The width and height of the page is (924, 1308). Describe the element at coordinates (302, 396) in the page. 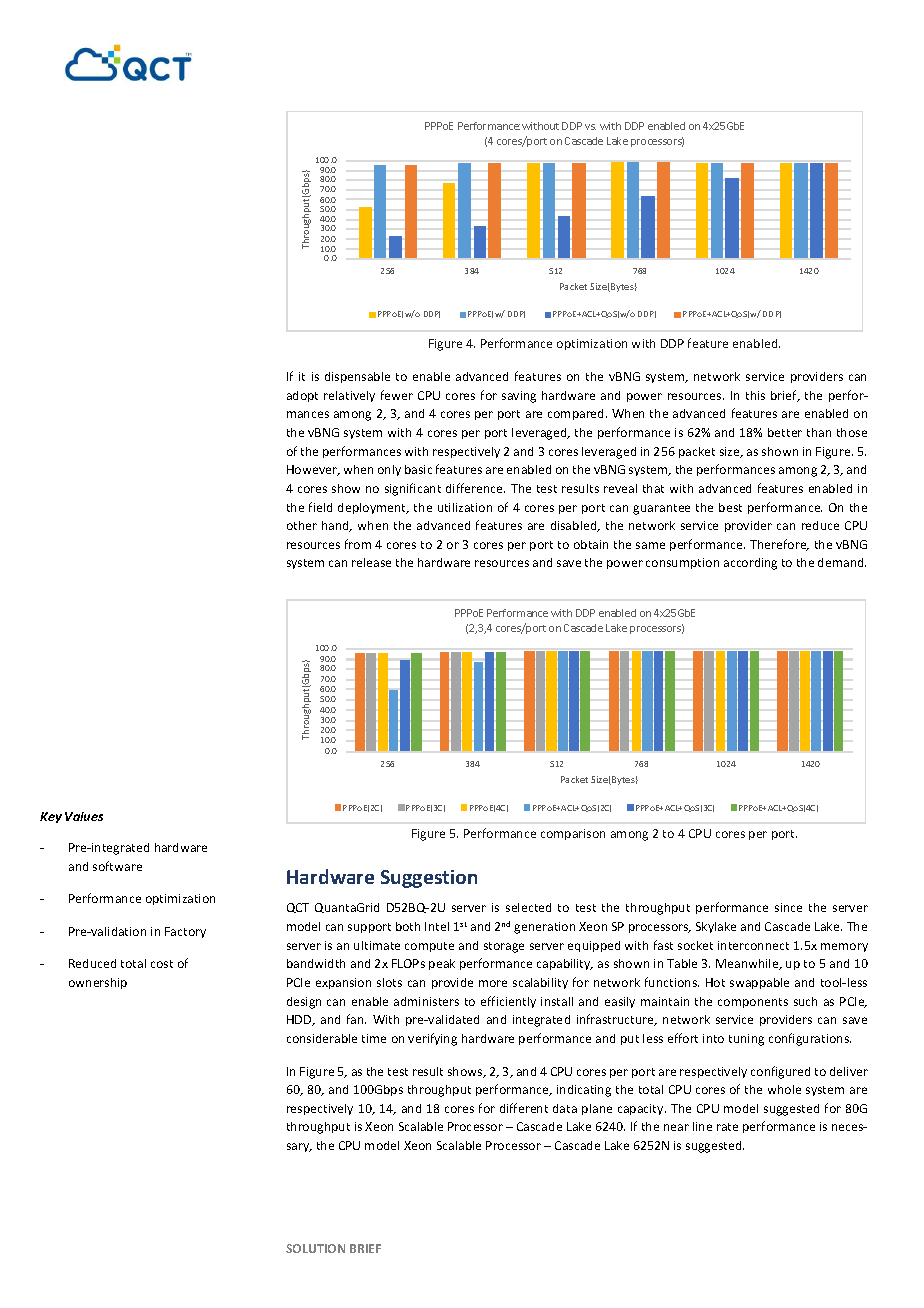

I see `adopt` at that location.
